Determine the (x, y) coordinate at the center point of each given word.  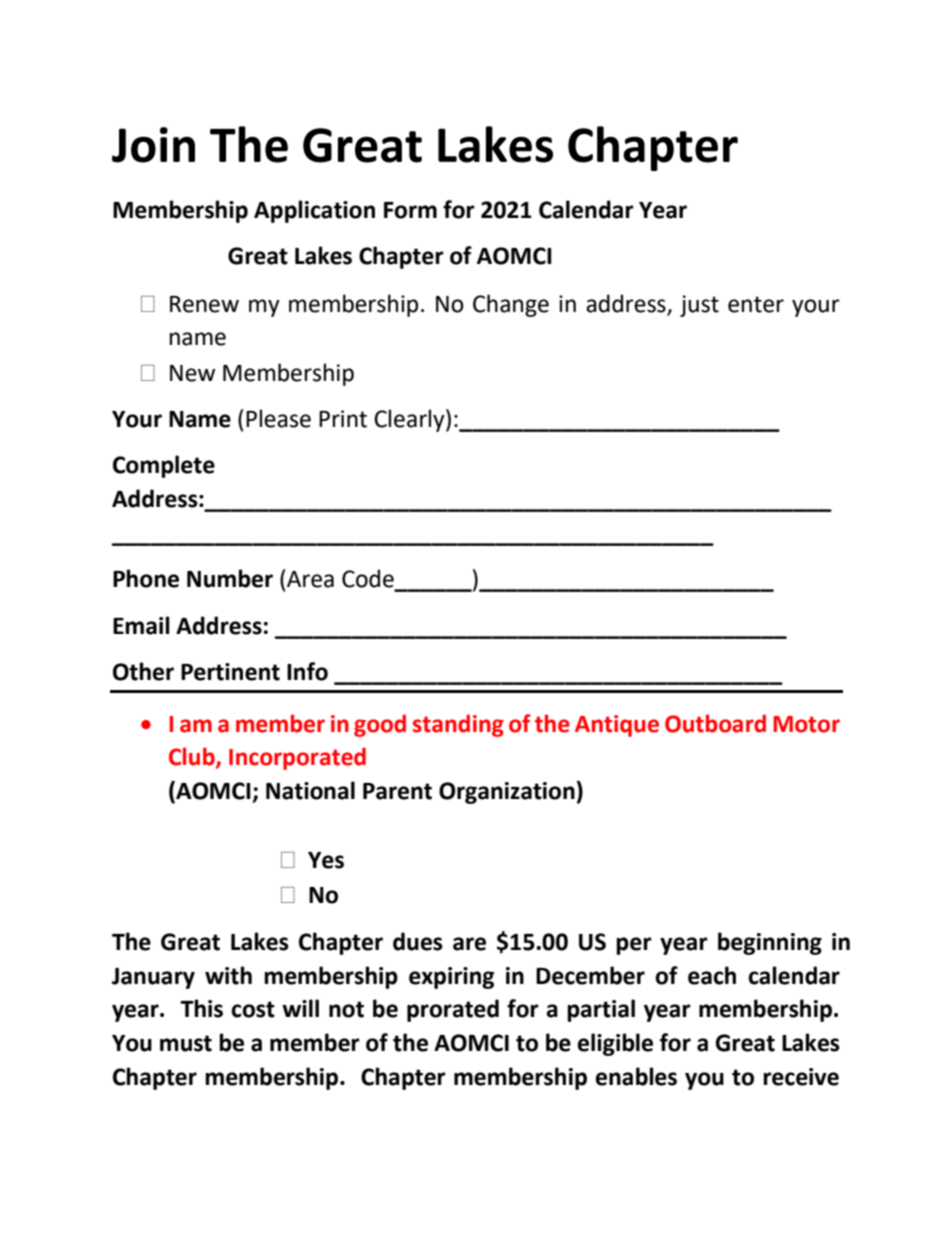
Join (153, 145)
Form (410, 210)
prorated (453, 1010)
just (699, 306)
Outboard (715, 723)
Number (230, 578)
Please (278, 418)
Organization (507, 793)
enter (756, 304)
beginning (770, 943)
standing (458, 725)
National (310, 790)
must (186, 1043)
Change (511, 305)
